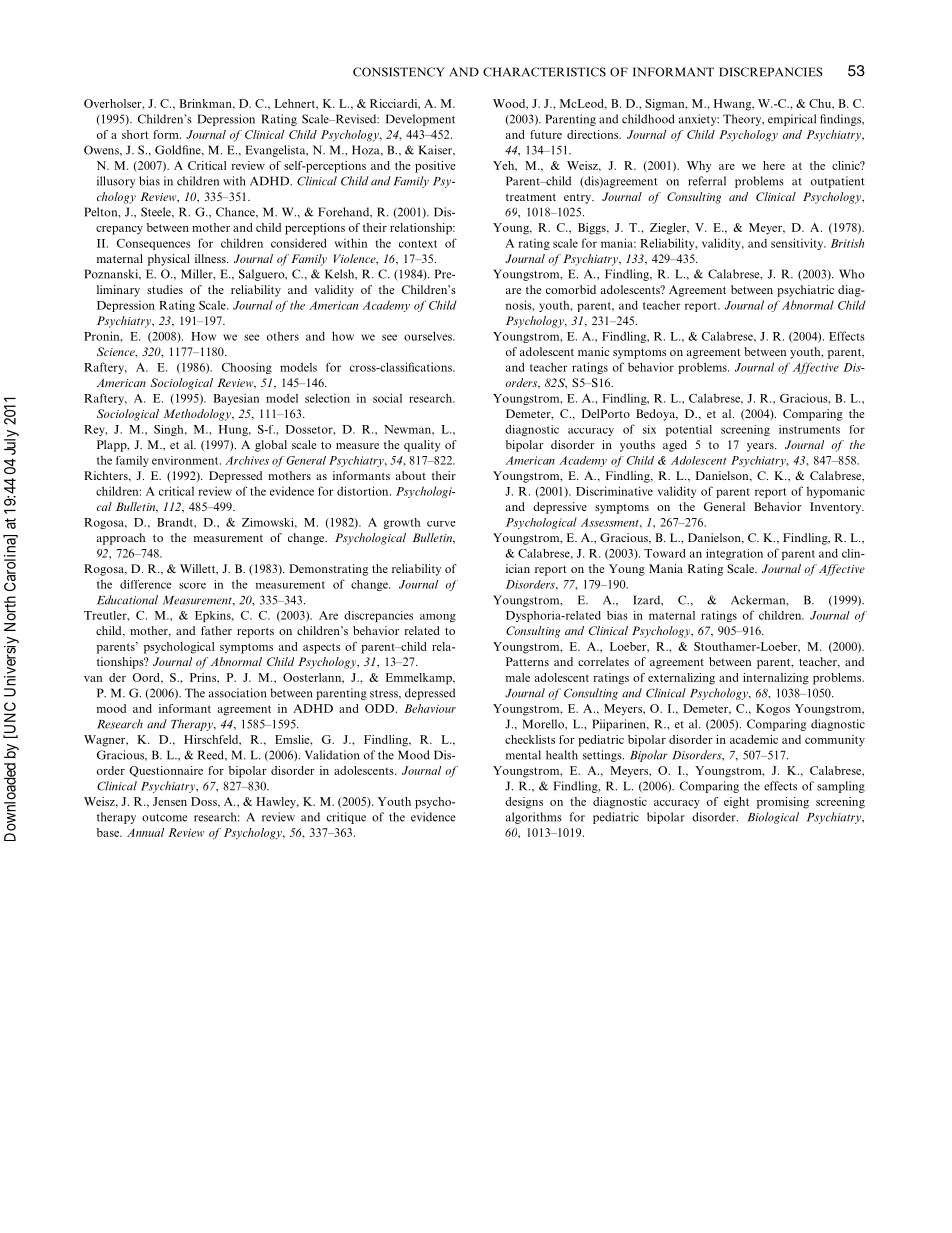  Describe the element at coordinates (792, 120) in the document. I see `empirical` at that location.
